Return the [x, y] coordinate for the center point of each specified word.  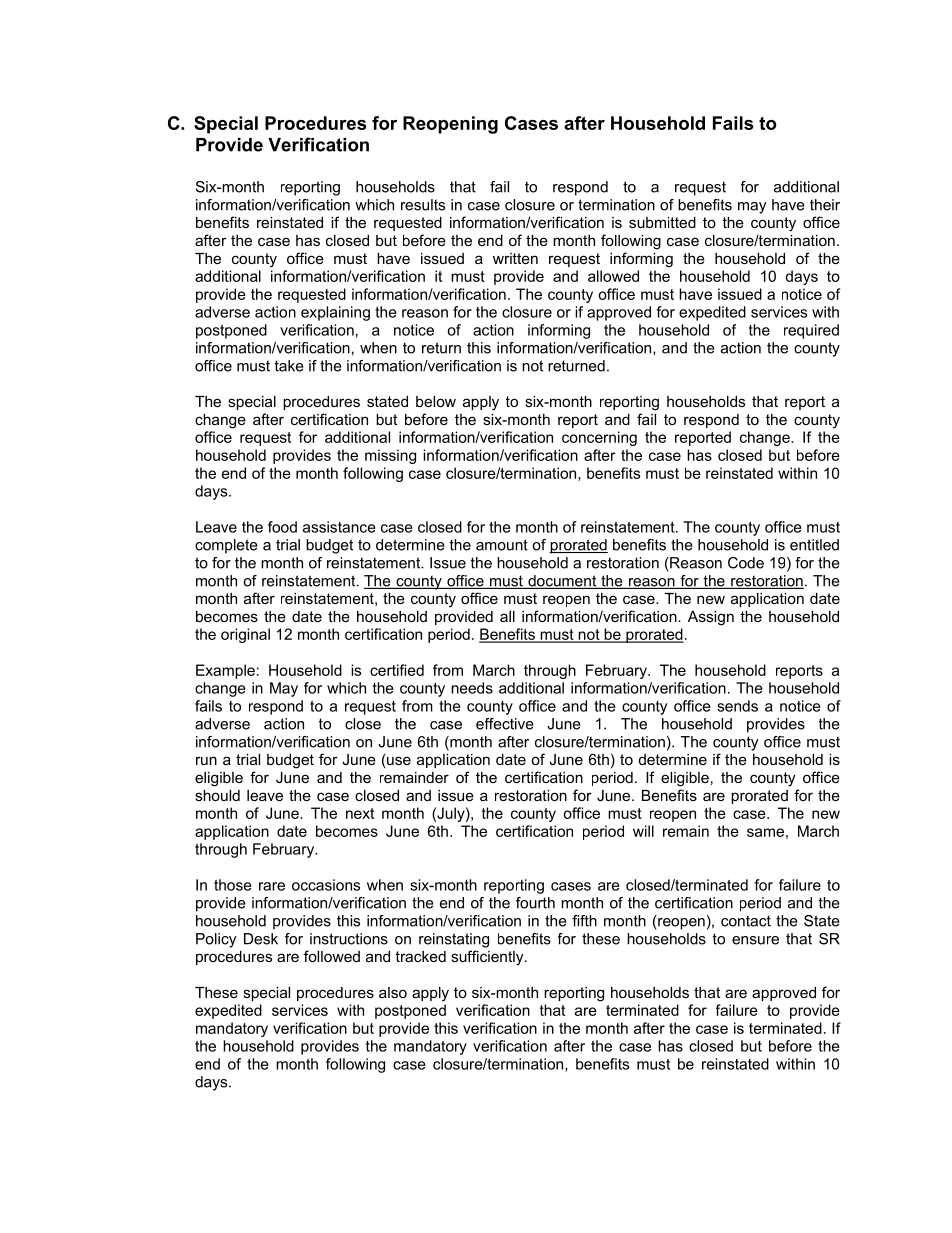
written [515, 258]
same [765, 832]
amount [502, 545]
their [825, 205]
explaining [335, 313]
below [436, 401]
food [282, 527]
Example [225, 671]
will [643, 831]
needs [472, 688]
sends [737, 706]
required [811, 331]
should [217, 795]
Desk [261, 939]
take [289, 366]
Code [746, 563]
